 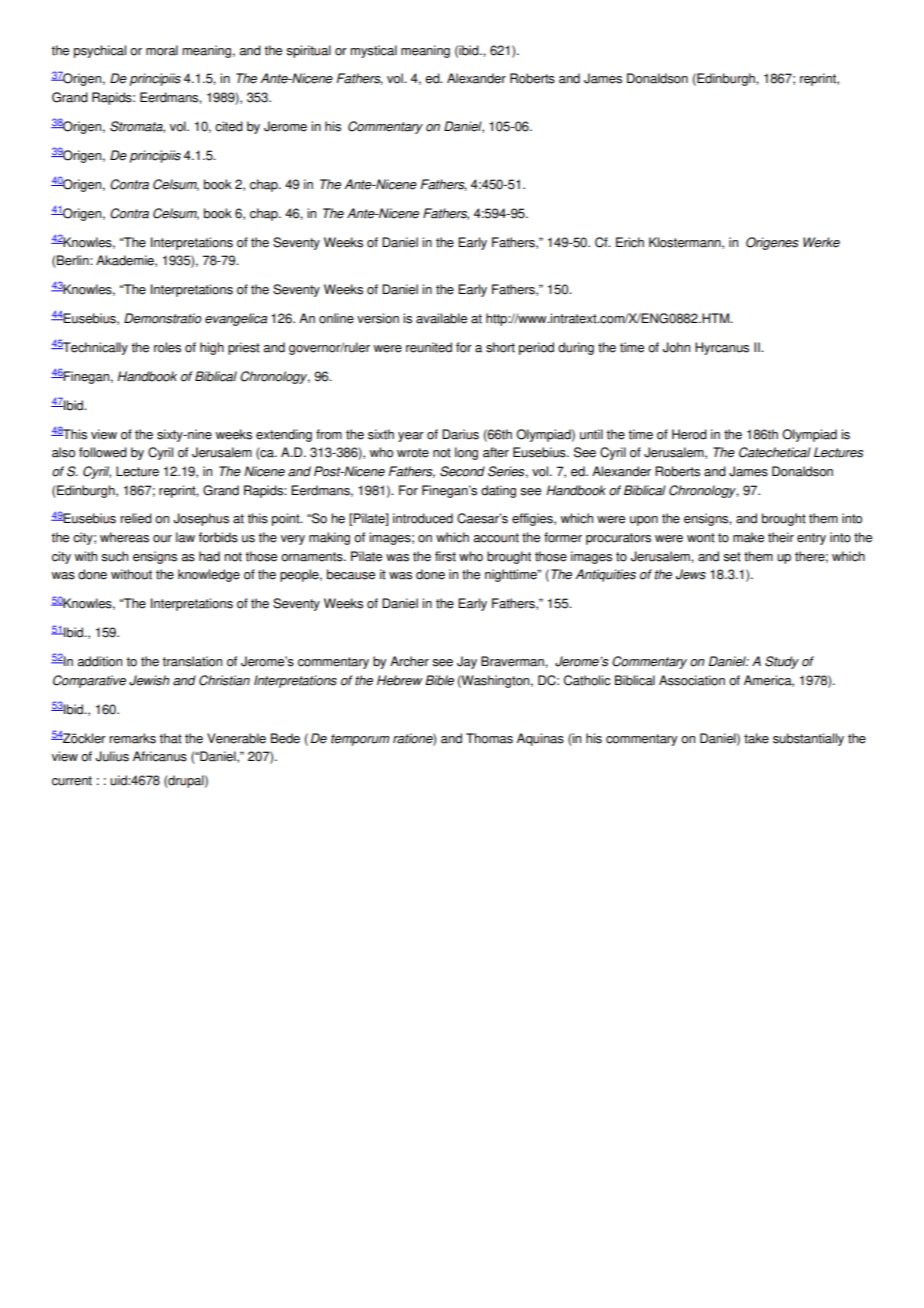 I want to click on introduced, so click(x=423, y=518).
